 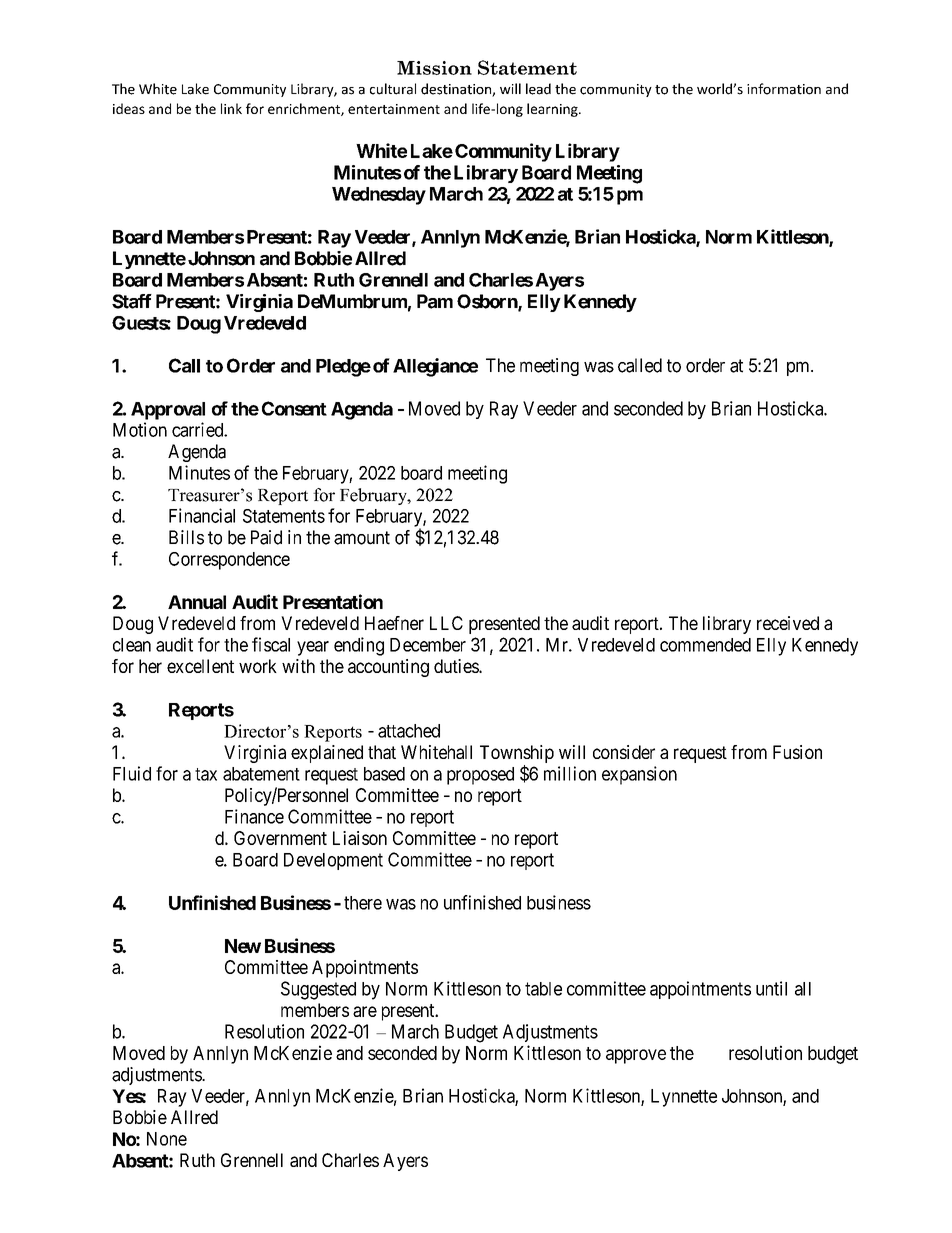 What do you see at coordinates (365, 1011) in the screenshot?
I see `are` at bounding box center [365, 1011].
